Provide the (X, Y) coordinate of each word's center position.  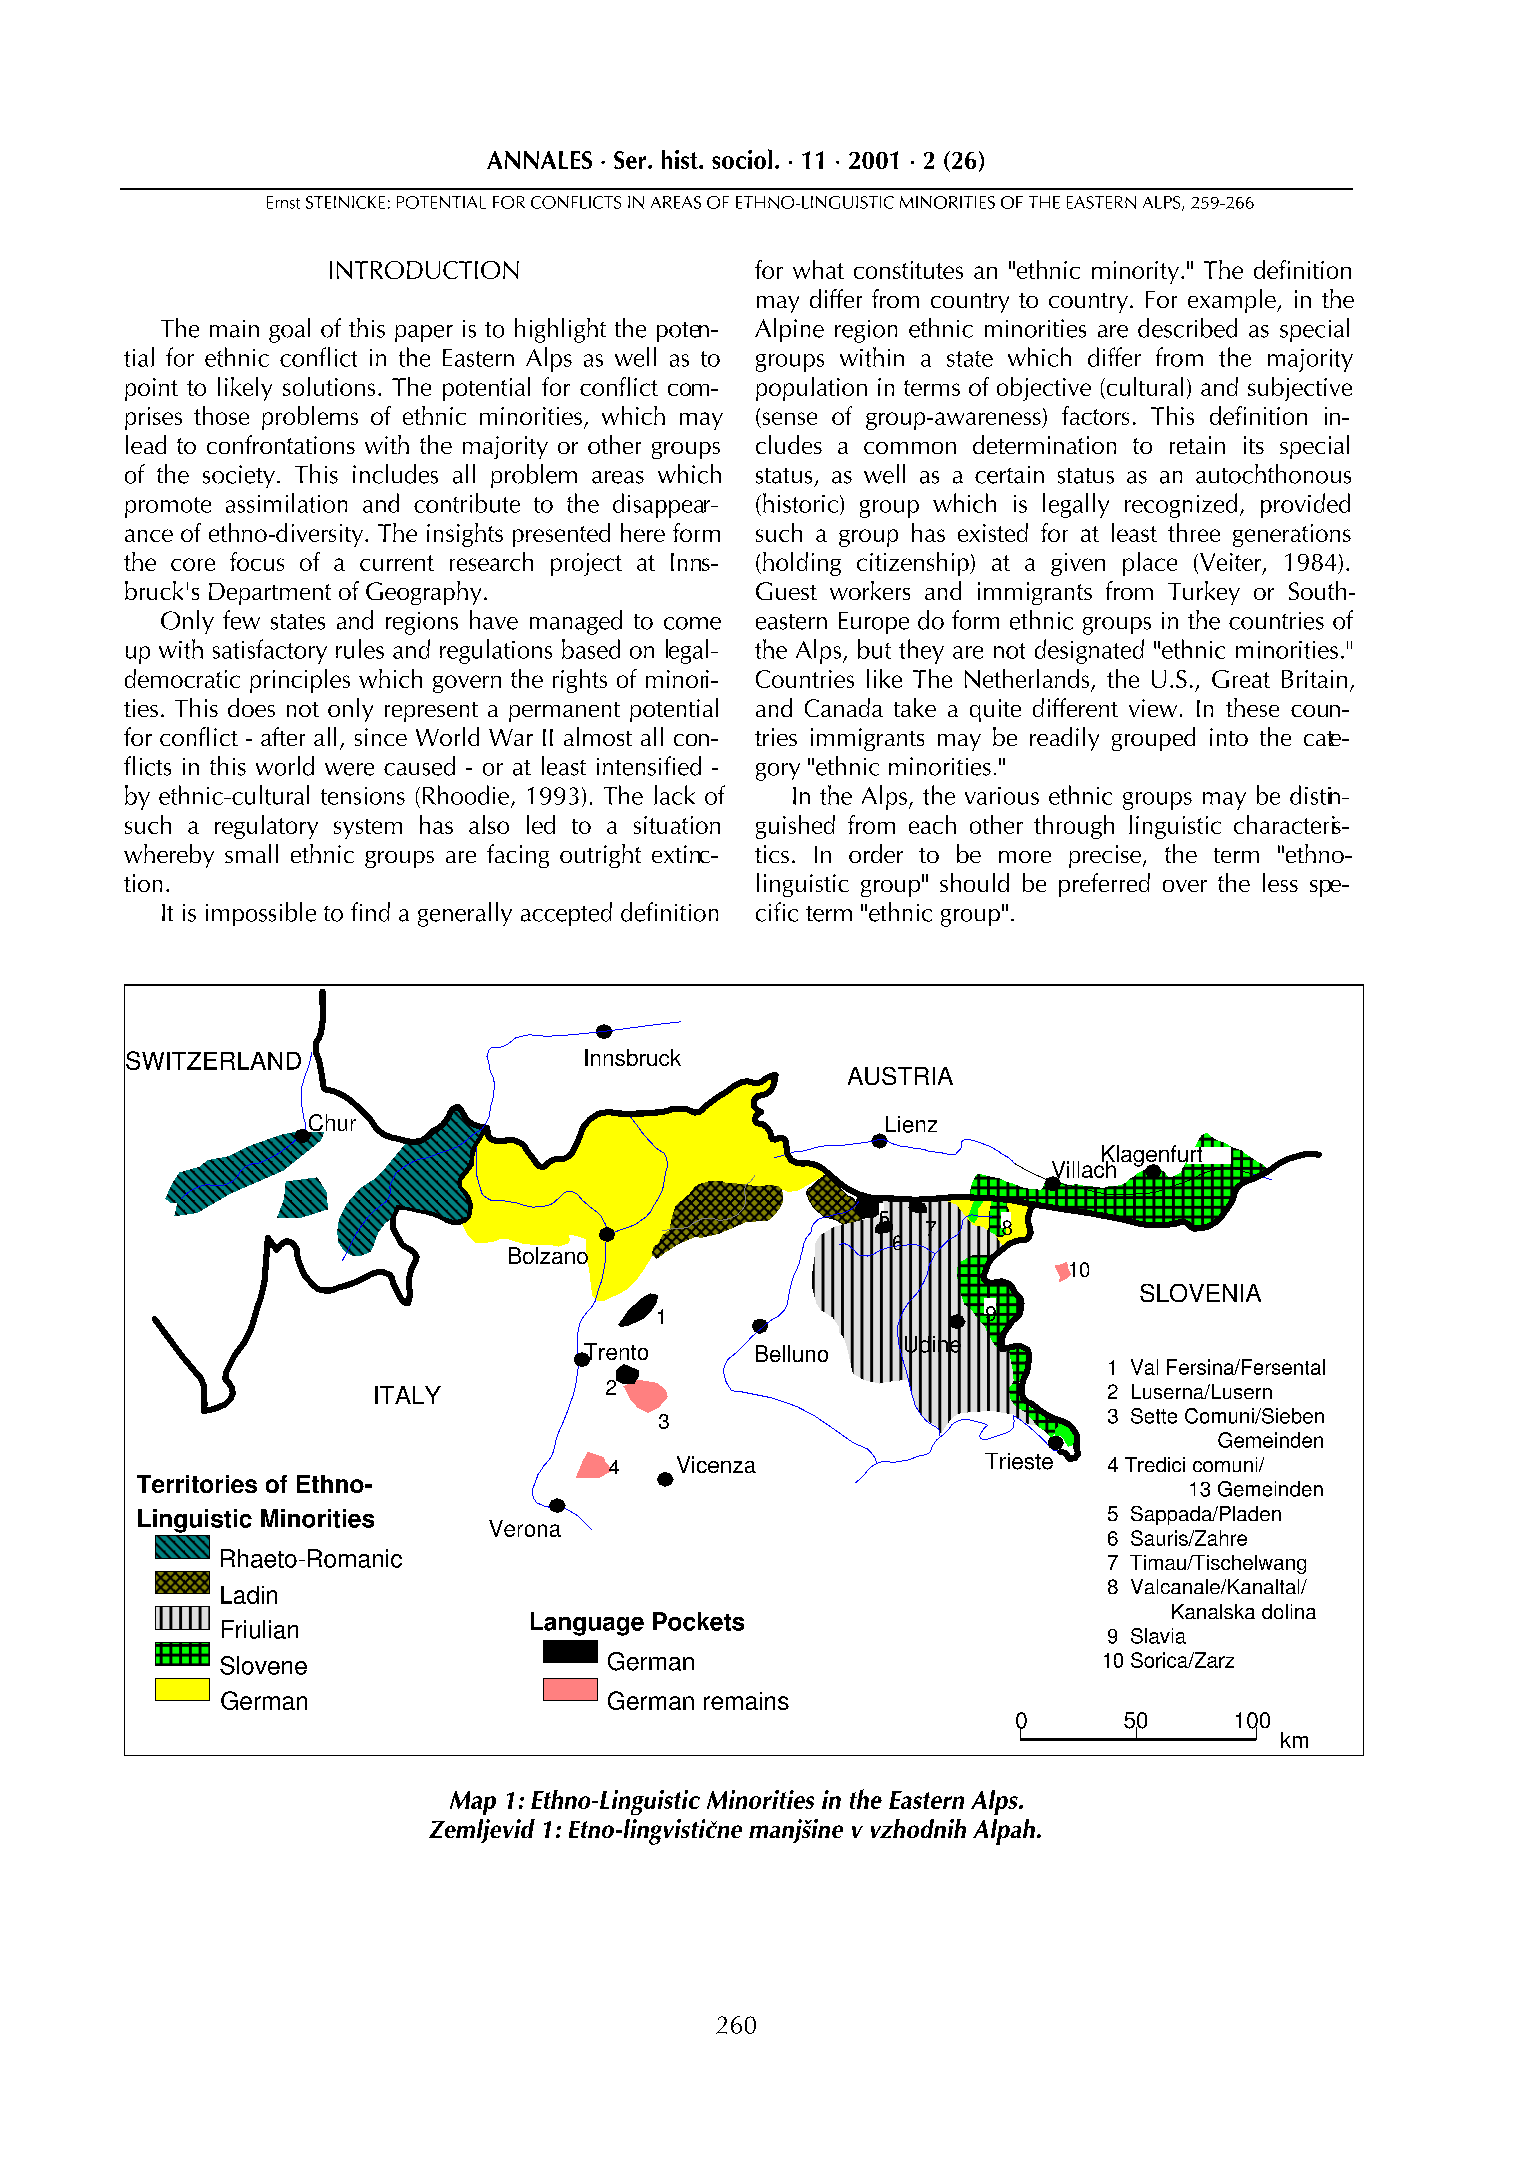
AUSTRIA (900, 1076)
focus (257, 561)
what (818, 269)
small (251, 853)
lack (674, 795)
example (1233, 301)
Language (587, 1624)
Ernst (283, 202)
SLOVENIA (1200, 1293)
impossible (261, 914)
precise (1105, 856)
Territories (197, 1484)
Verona (525, 1528)
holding (802, 564)
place (1150, 564)
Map (473, 1803)
